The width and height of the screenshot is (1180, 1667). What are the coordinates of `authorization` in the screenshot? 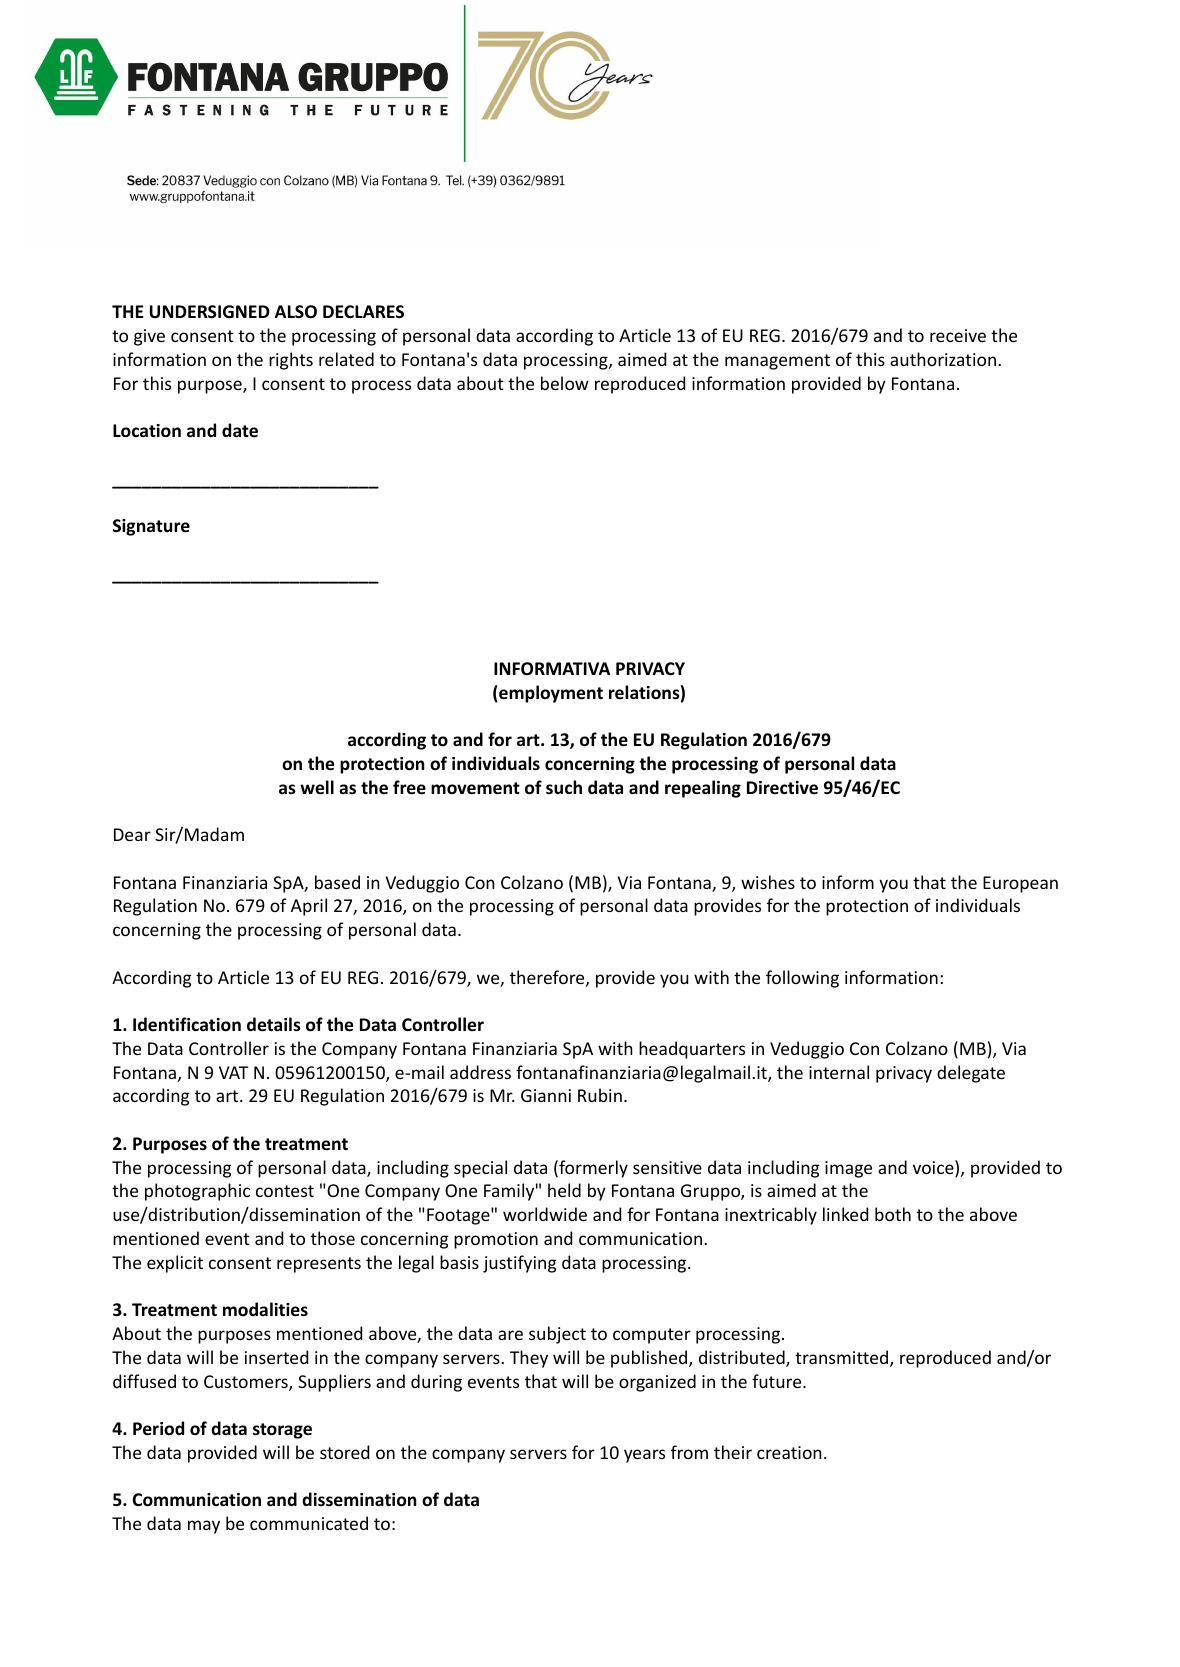 It's located at (944, 359).
